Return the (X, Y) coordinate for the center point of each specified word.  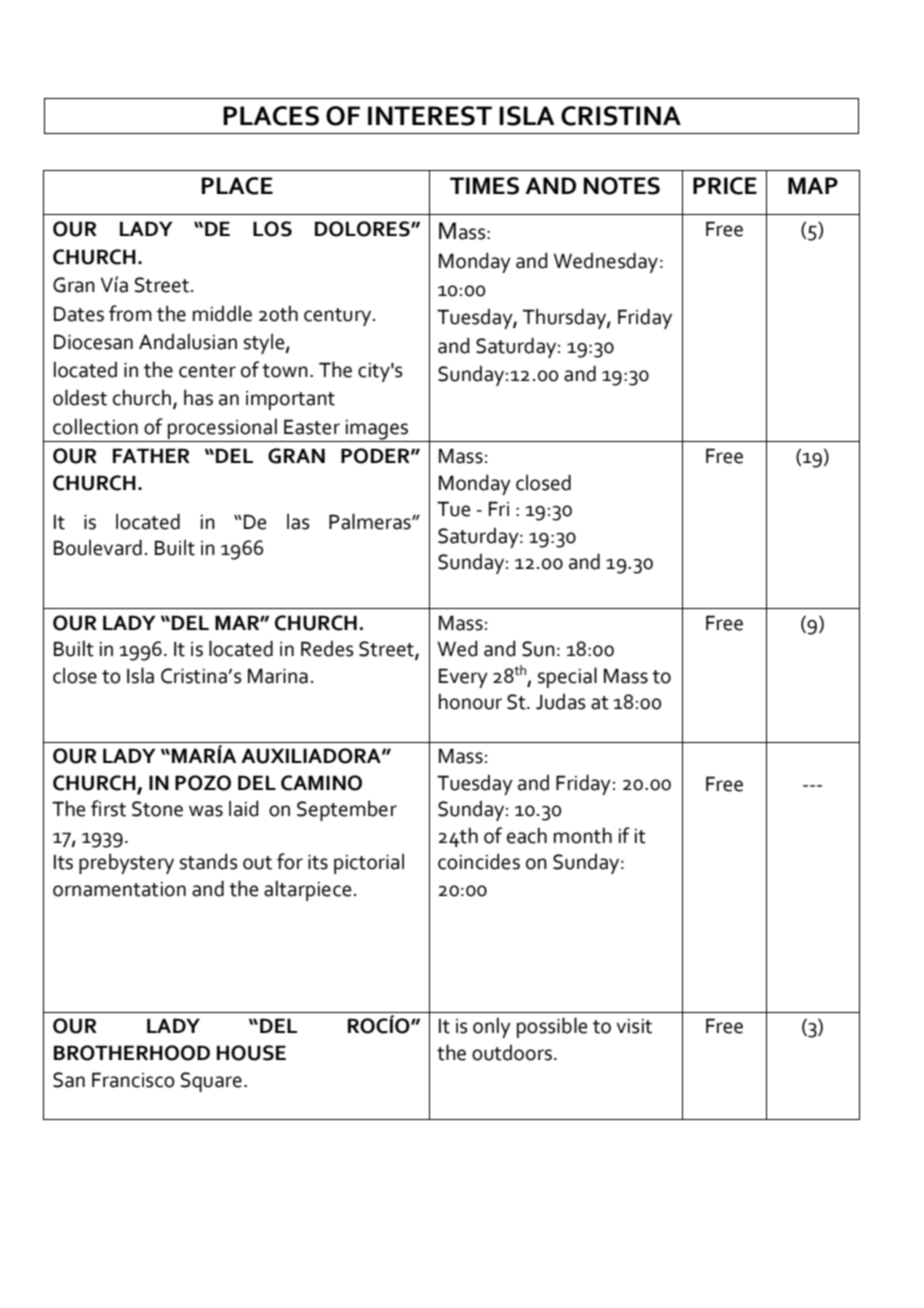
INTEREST (430, 116)
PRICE (725, 186)
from (130, 313)
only (492, 1027)
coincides (479, 861)
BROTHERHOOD (132, 1053)
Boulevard (98, 547)
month (583, 835)
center (207, 371)
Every (463, 678)
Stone (157, 809)
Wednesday (605, 262)
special (567, 677)
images (377, 430)
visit (634, 1026)
